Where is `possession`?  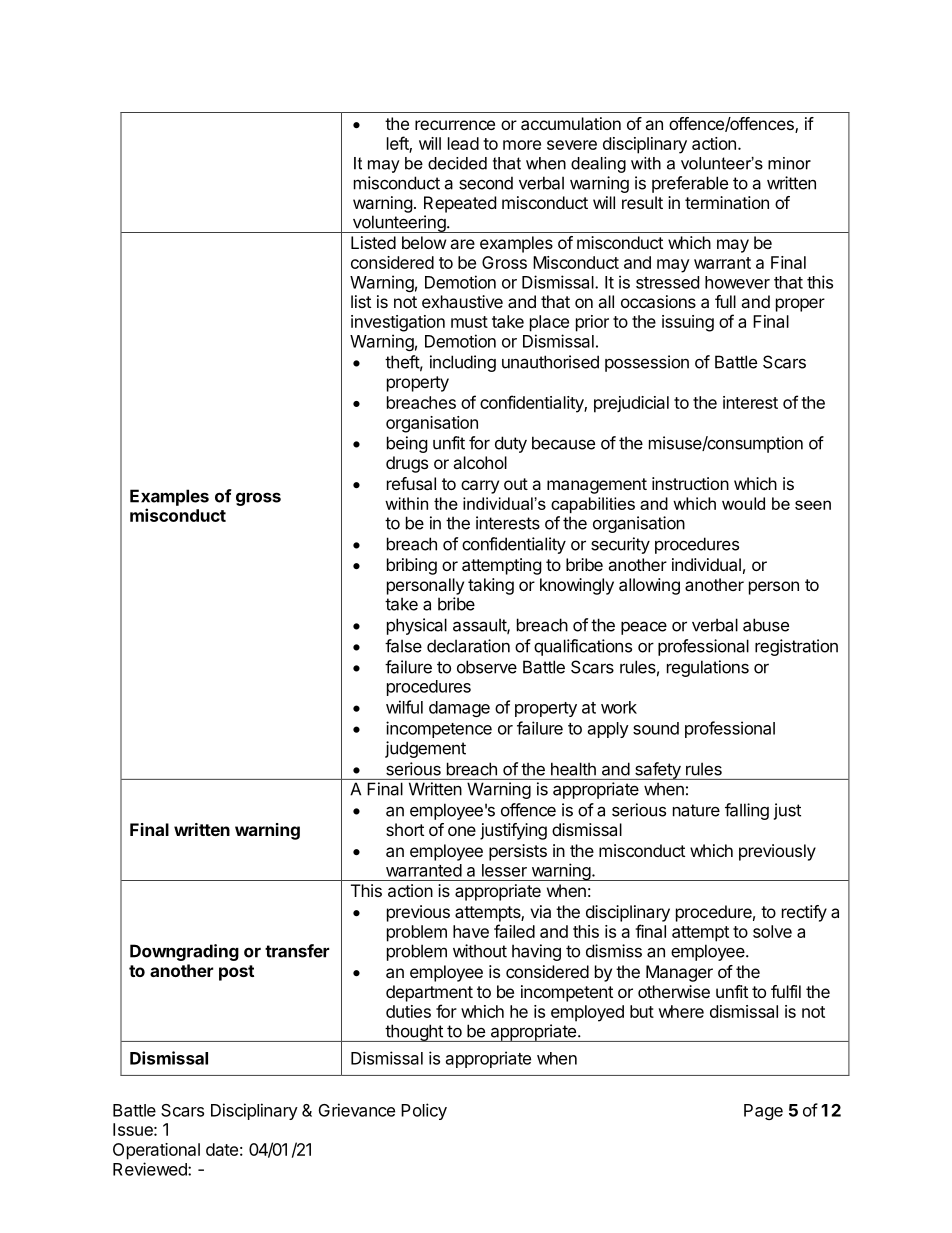
possession is located at coordinates (647, 363).
